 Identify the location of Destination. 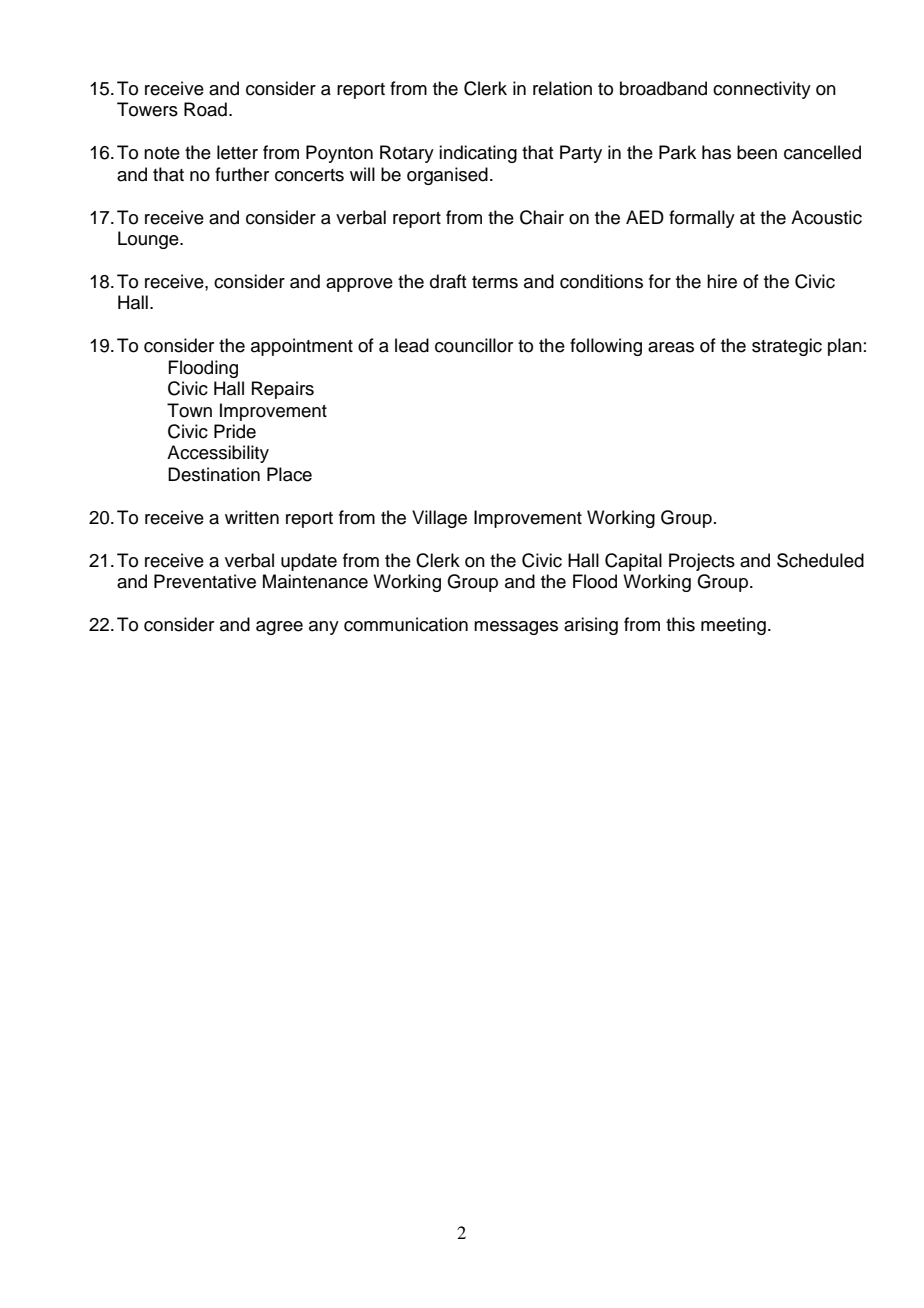
(214, 474).
